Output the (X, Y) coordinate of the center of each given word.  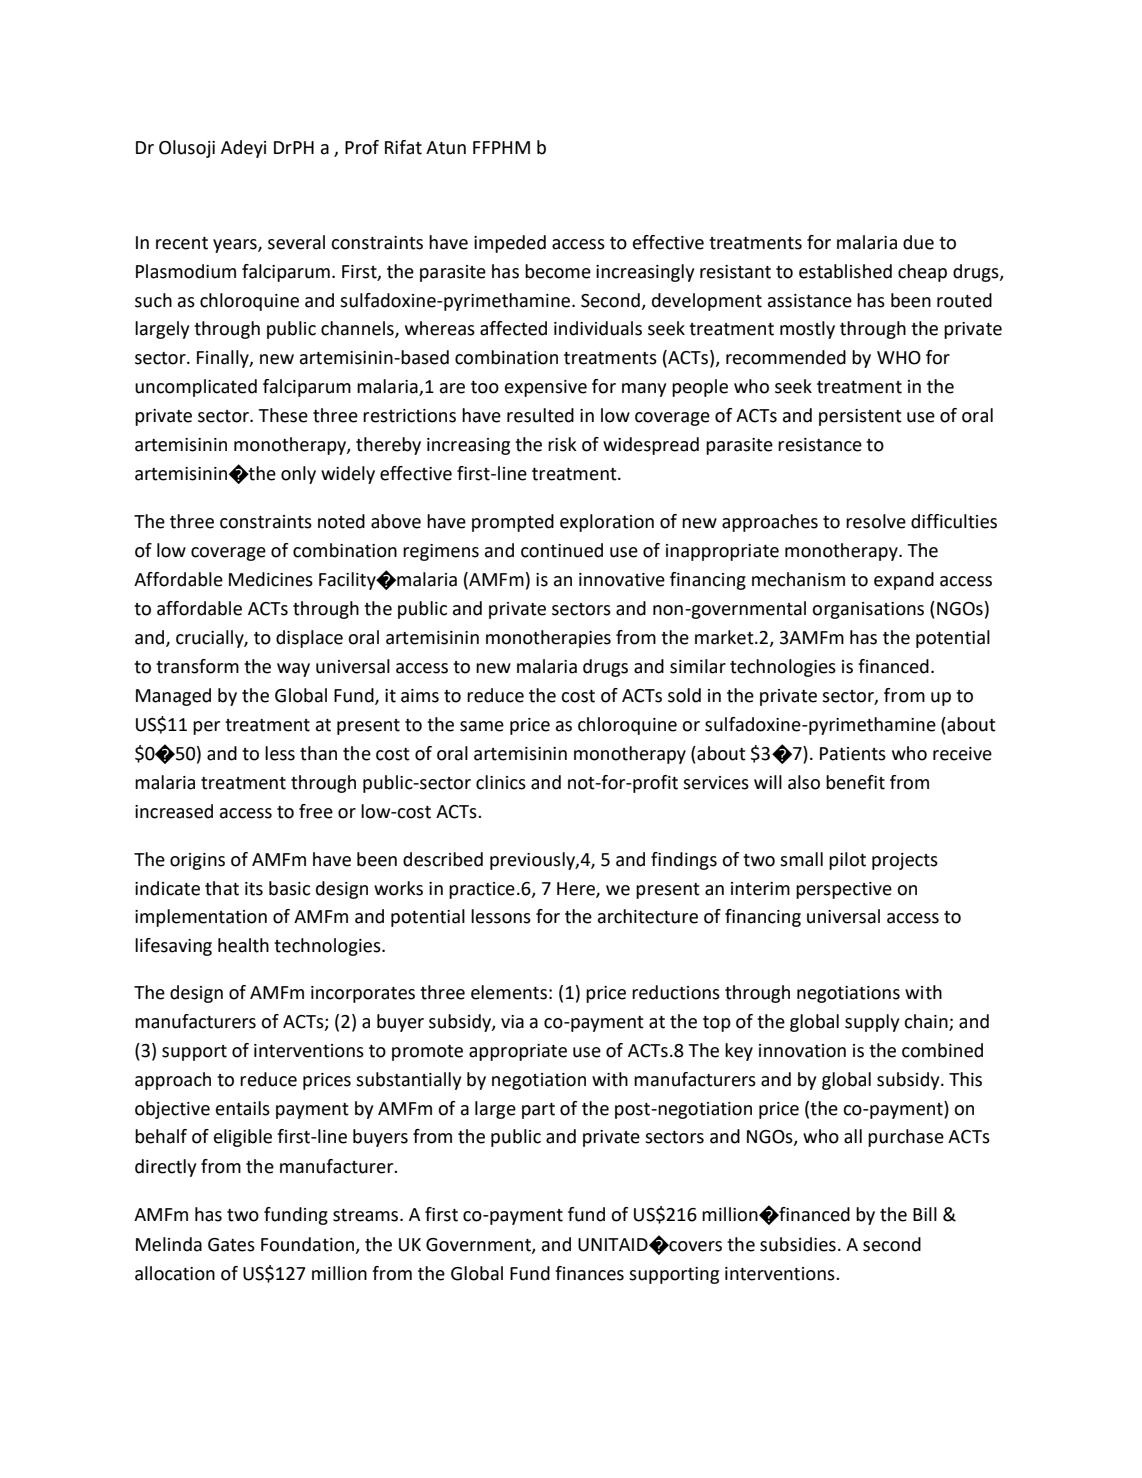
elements (509, 992)
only (298, 475)
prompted (513, 523)
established (845, 271)
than (318, 753)
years (236, 246)
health (243, 945)
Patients (853, 754)
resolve (876, 521)
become (558, 271)
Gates (231, 1245)
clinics (501, 782)
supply (872, 1023)
